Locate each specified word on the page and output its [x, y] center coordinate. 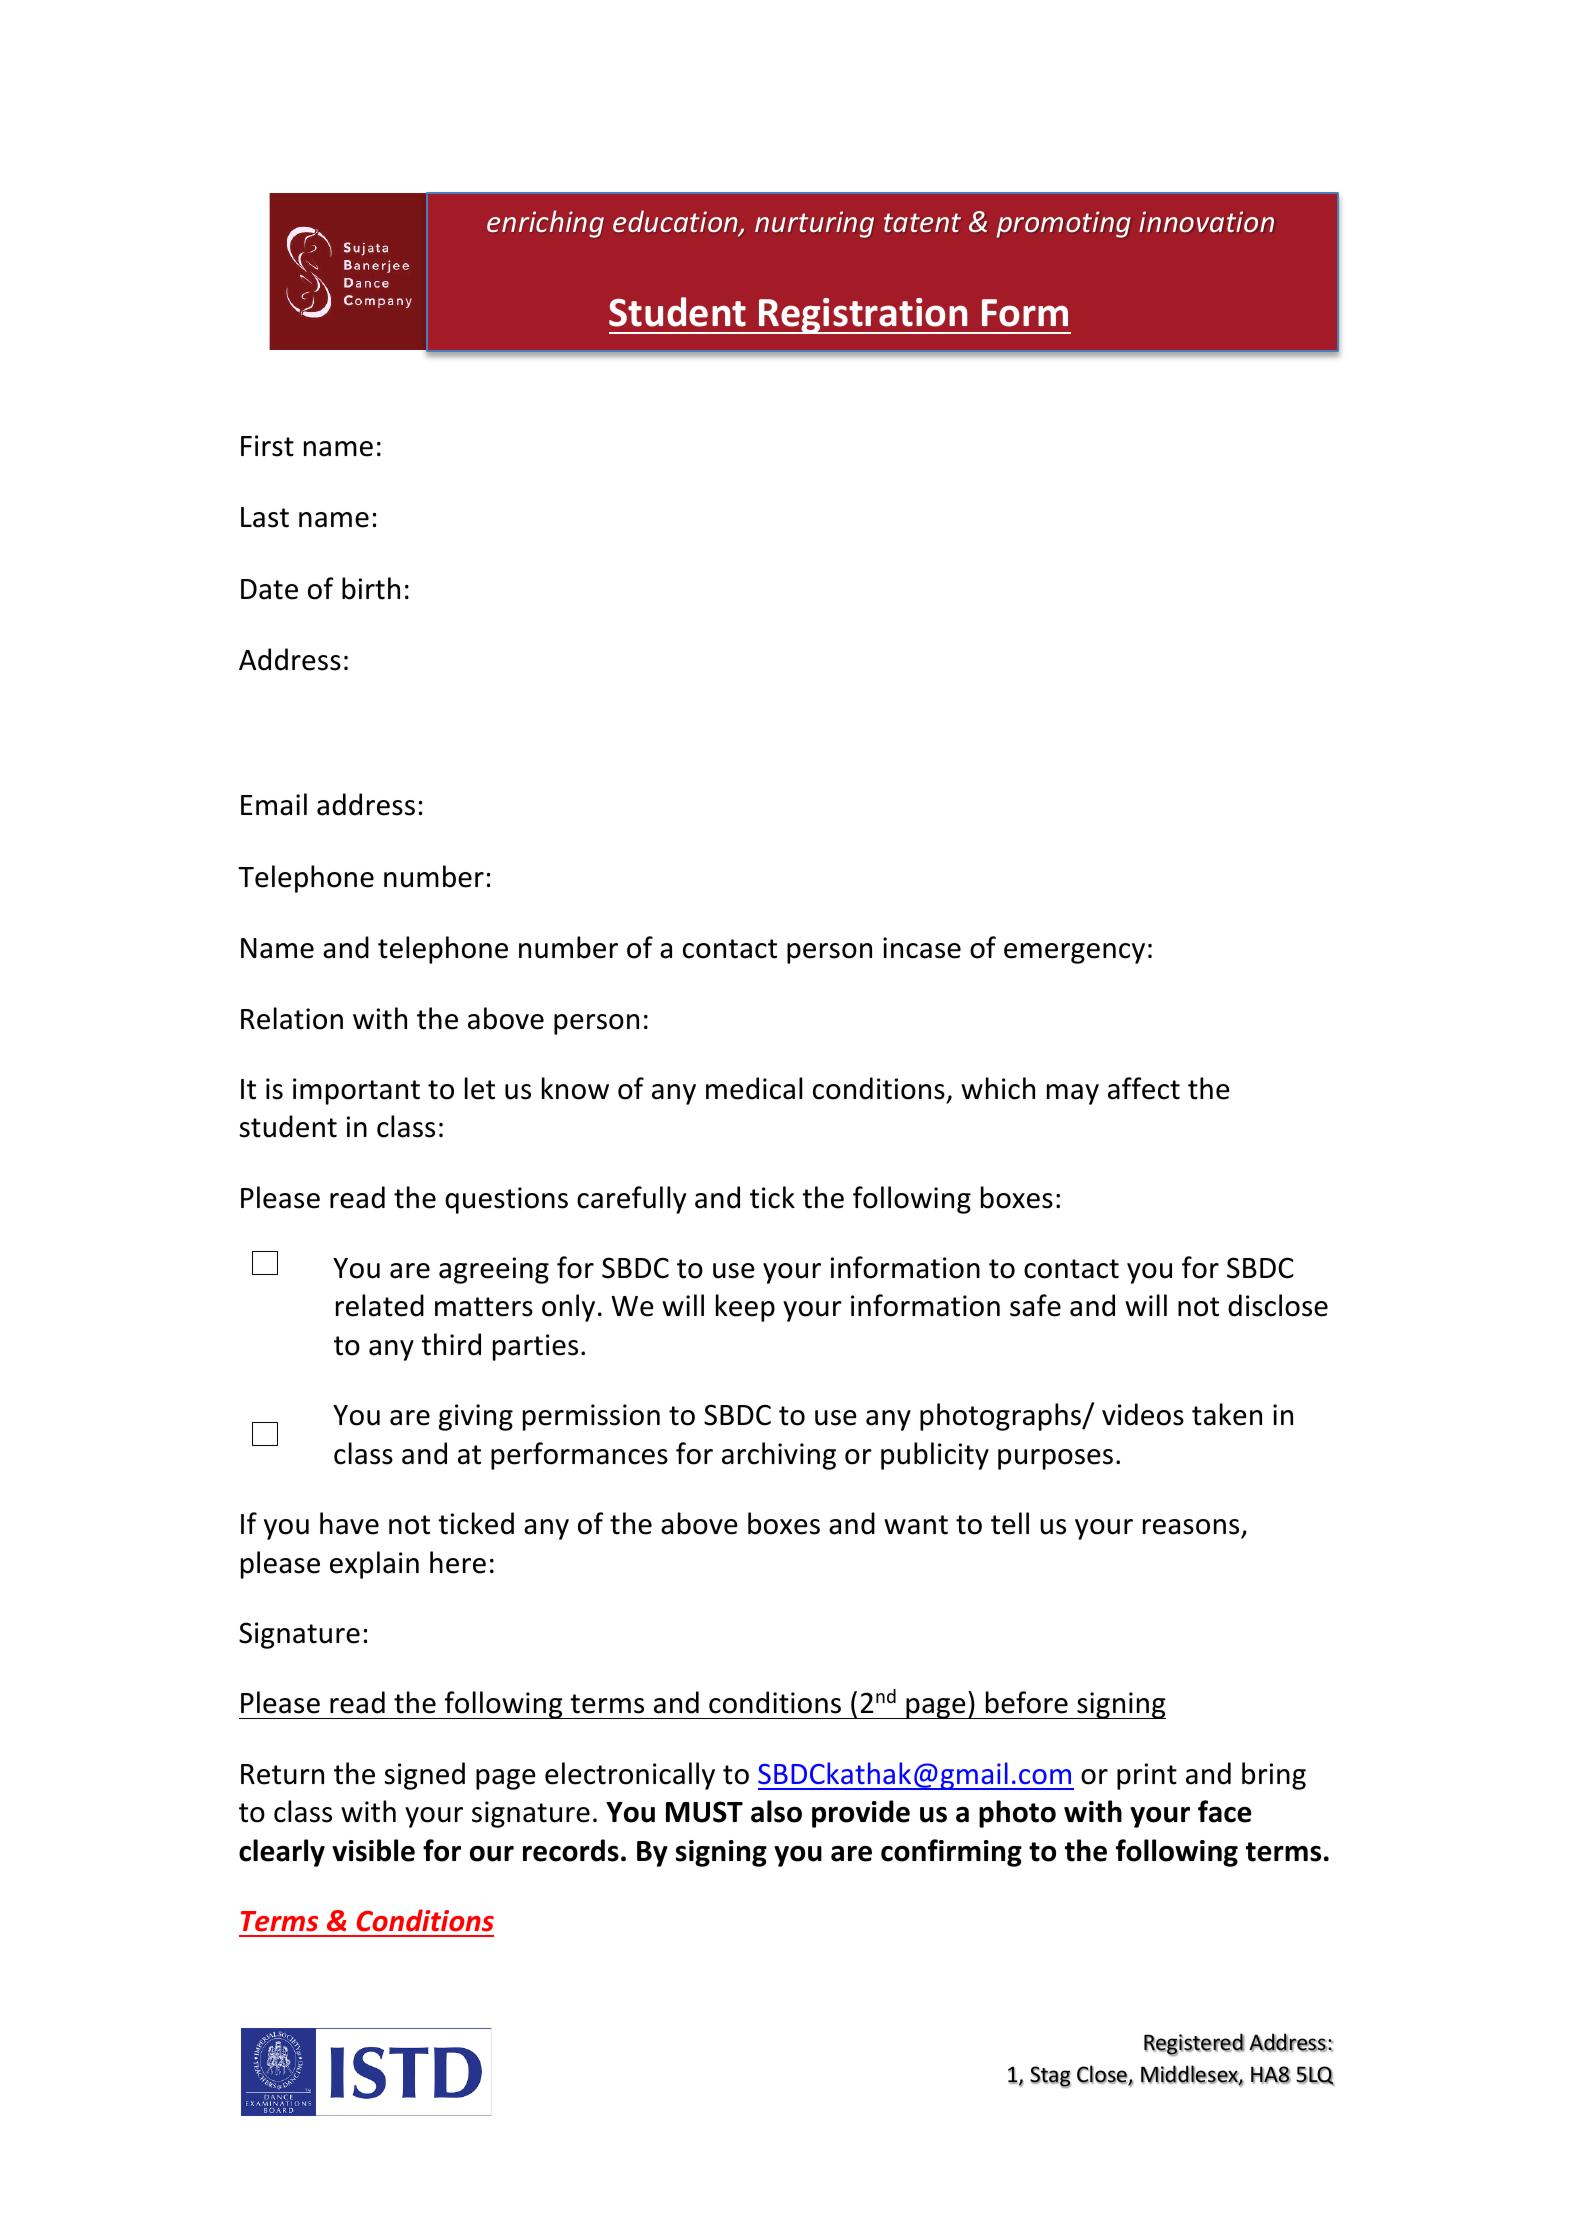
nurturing [814, 224]
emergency [1074, 953]
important [356, 1091]
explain [374, 1565]
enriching [545, 224]
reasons [1191, 1527]
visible [373, 1850]
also [776, 1811]
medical [754, 1088]
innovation [1206, 221]
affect [1144, 1088]
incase [922, 948]
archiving [779, 1456]
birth [371, 588]
